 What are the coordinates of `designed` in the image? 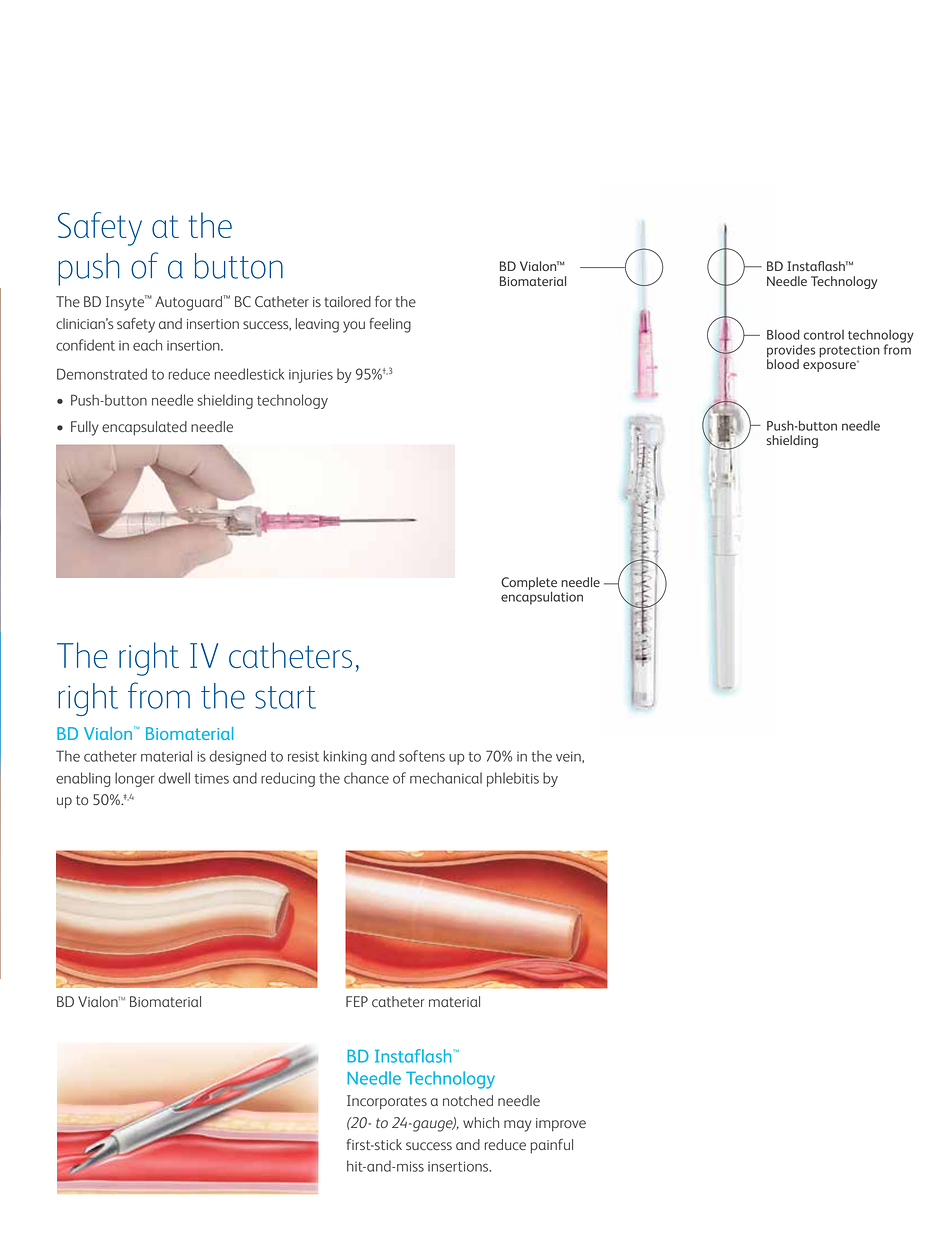 It's located at (237, 757).
